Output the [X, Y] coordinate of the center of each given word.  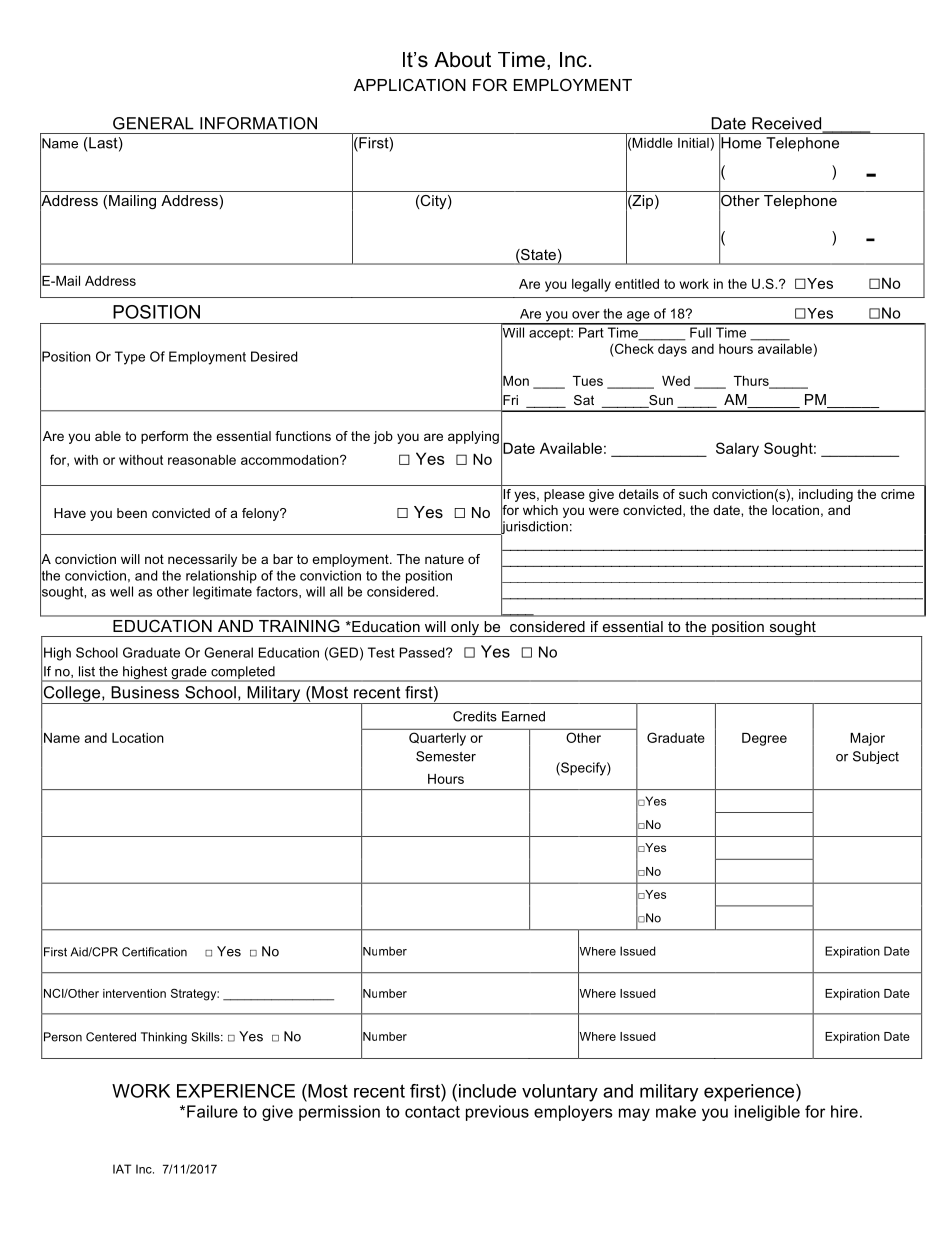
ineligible [767, 1113]
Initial [693, 143]
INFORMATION [258, 123]
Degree [764, 739]
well [121, 591]
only [465, 629]
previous [497, 1113]
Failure [212, 1111]
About [462, 60]
